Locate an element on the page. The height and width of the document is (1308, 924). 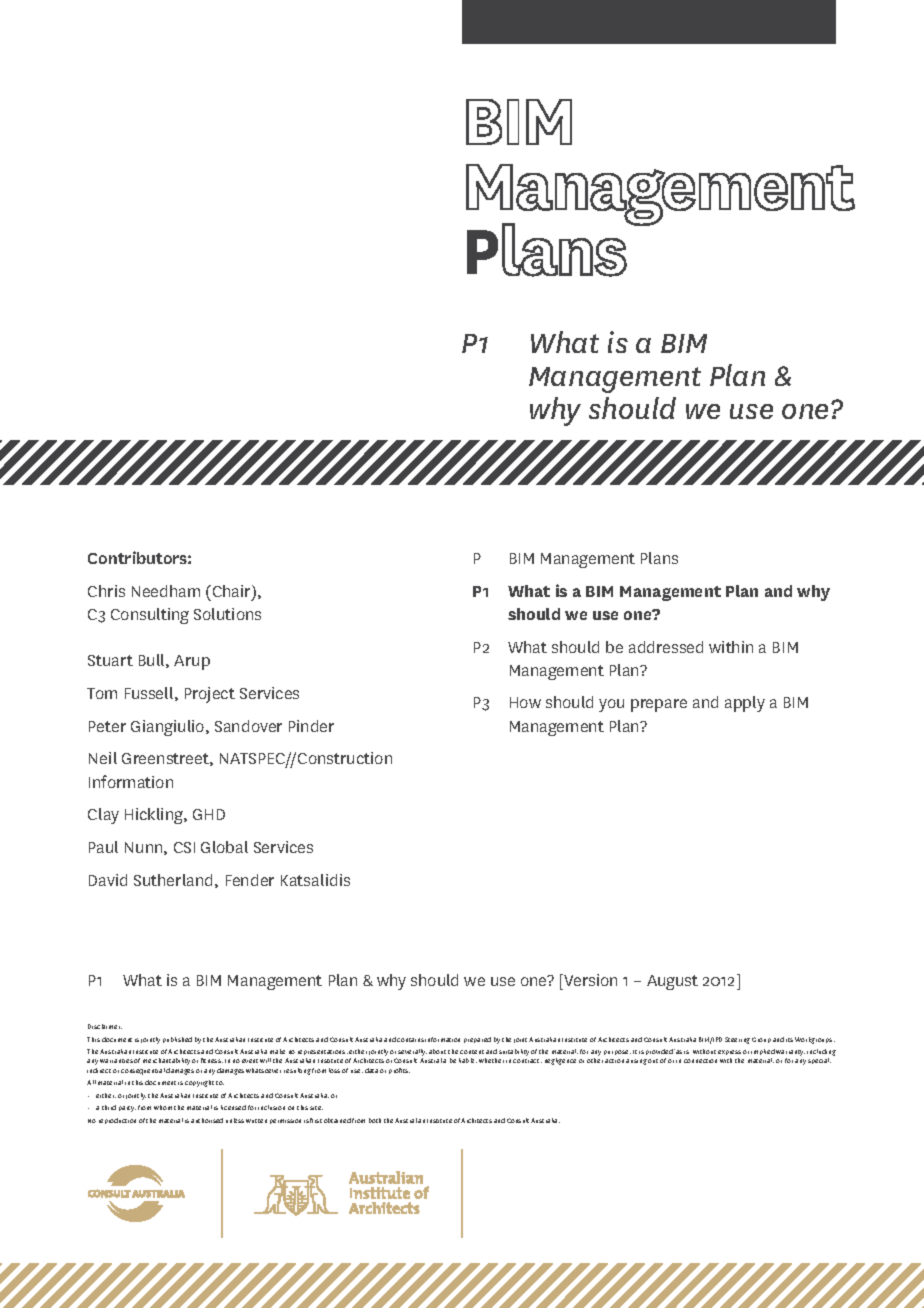
apply is located at coordinates (745, 704).
